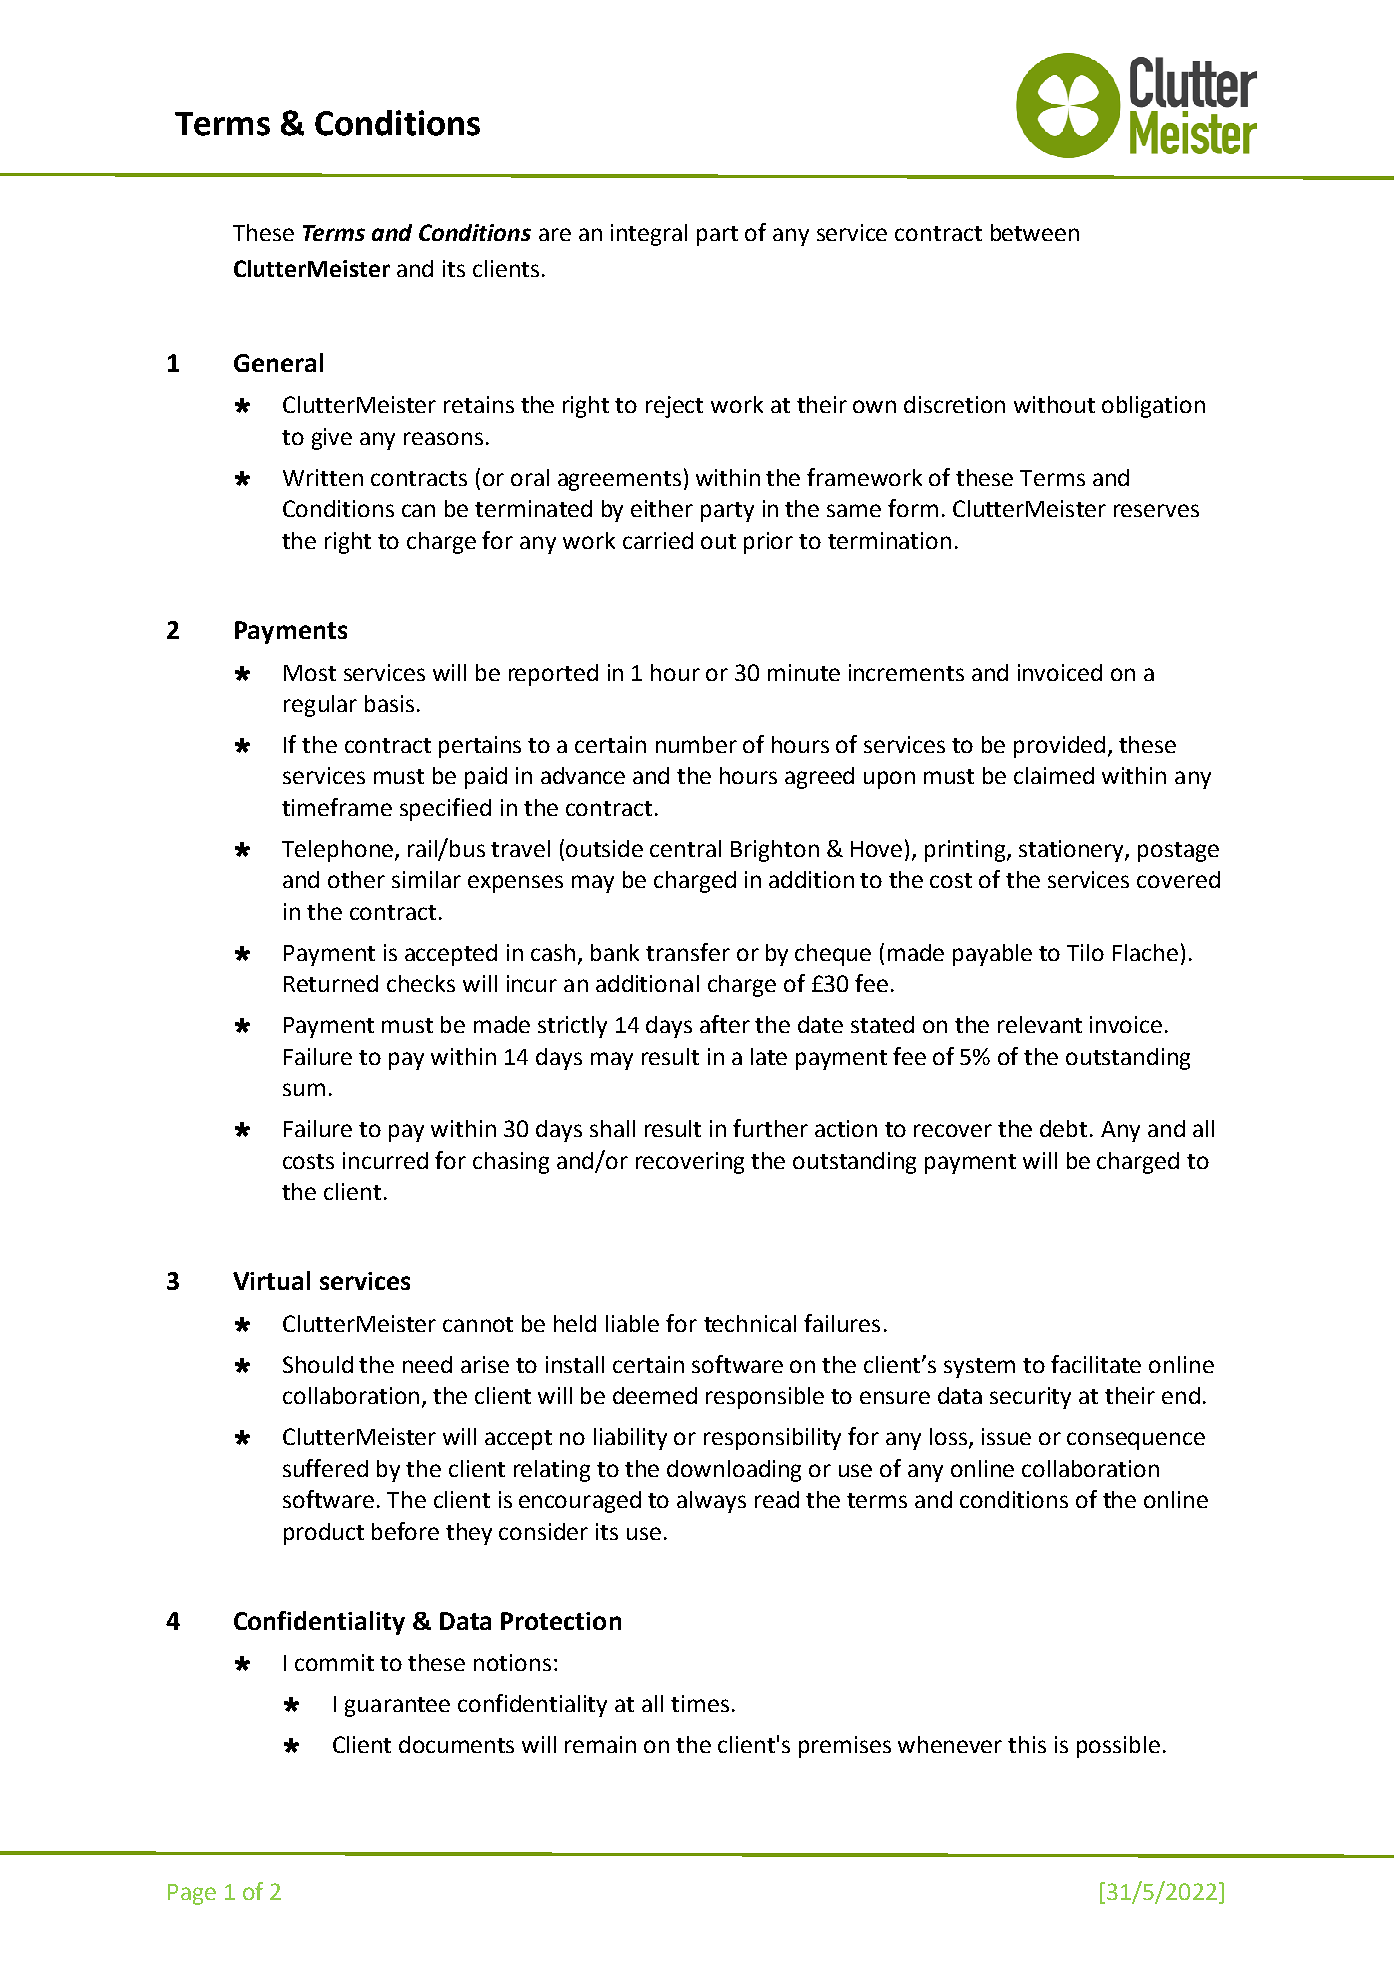 Image resolution: width=1397 pixels, height=1976 pixels. Describe the element at coordinates (632, 1323) in the screenshot. I see `liable` at that location.
